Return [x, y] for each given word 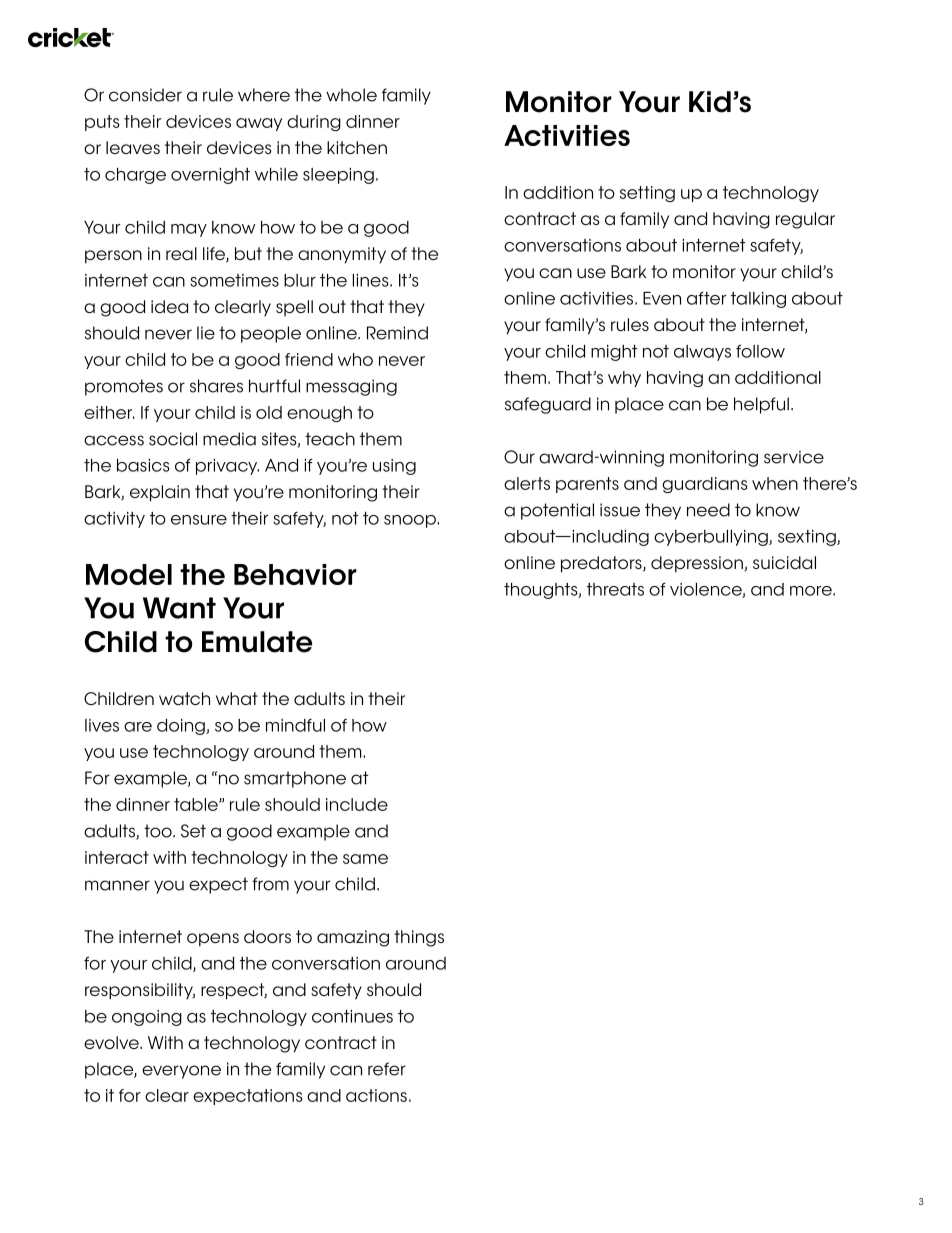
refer [387, 1069]
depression [698, 564]
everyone [181, 1072]
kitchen [357, 147]
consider [145, 95]
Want [179, 608]
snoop [411, 521]
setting [647, 194]
